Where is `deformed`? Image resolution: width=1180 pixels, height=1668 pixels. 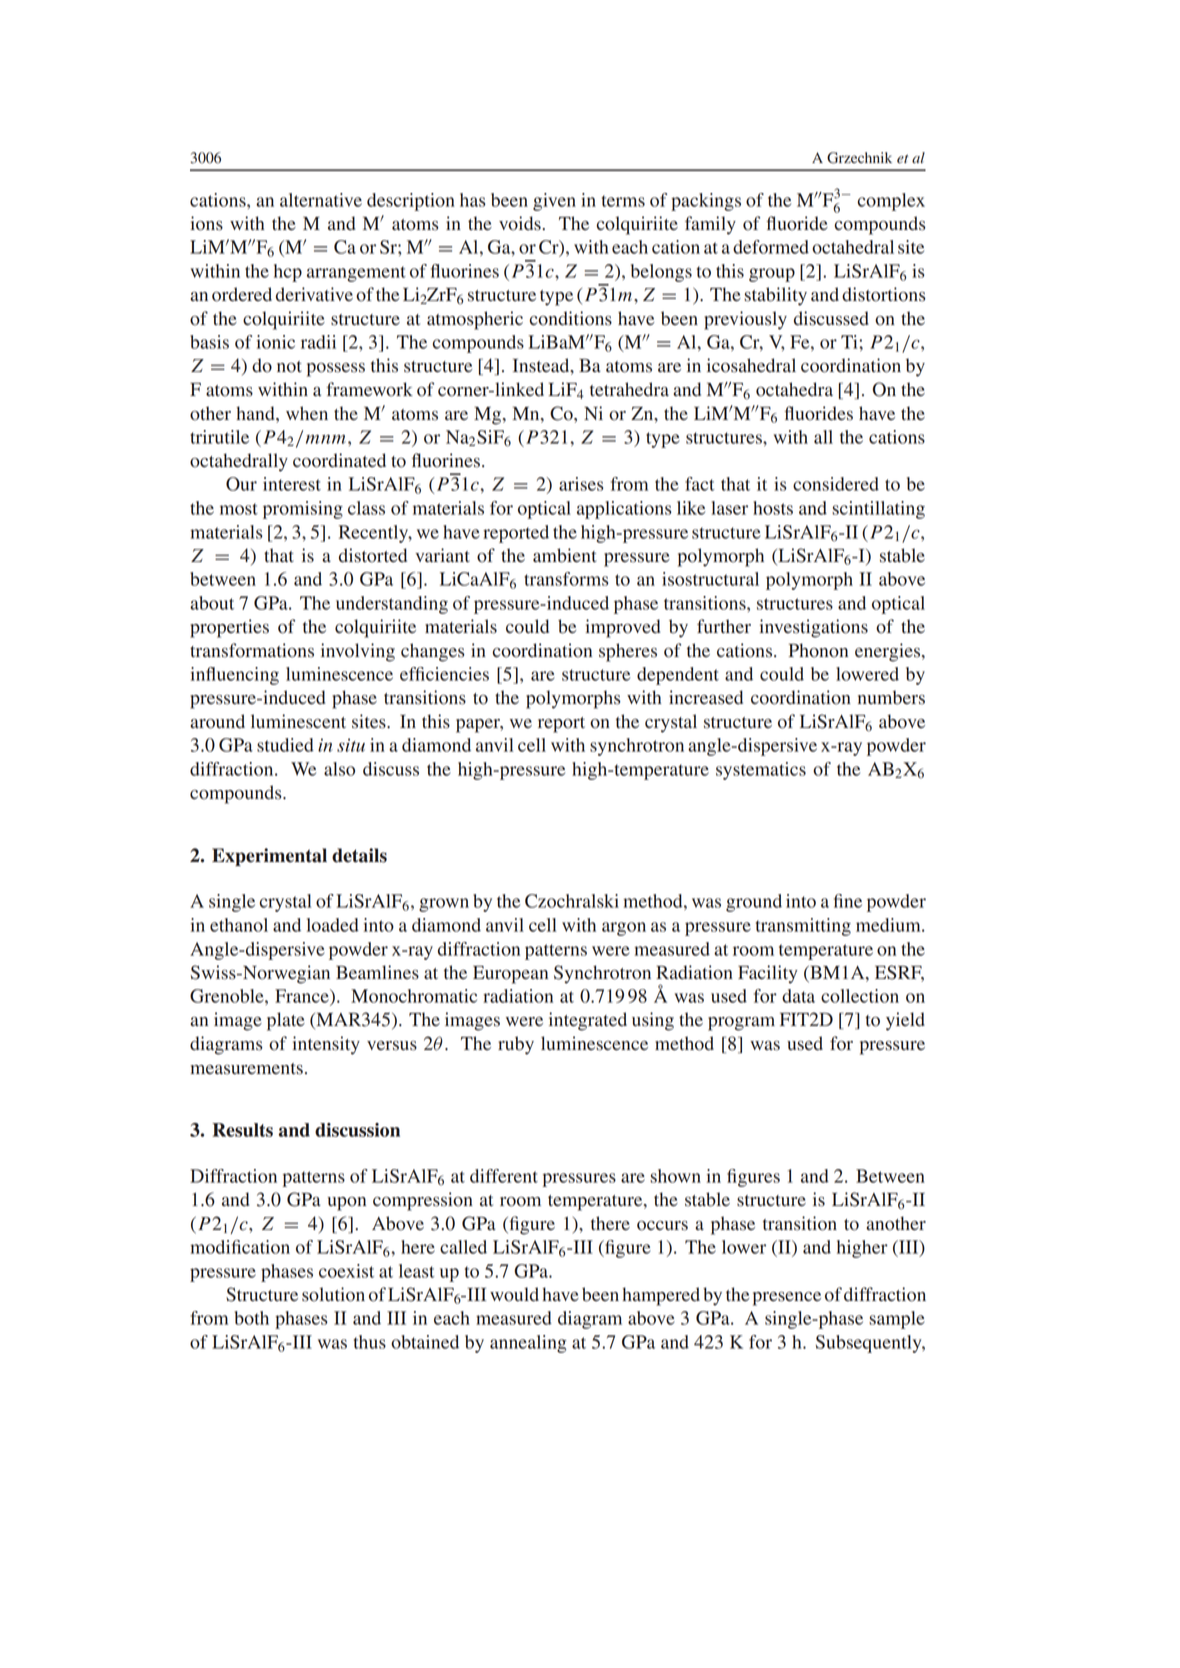
deformed is located at coordinates (771, 247).
